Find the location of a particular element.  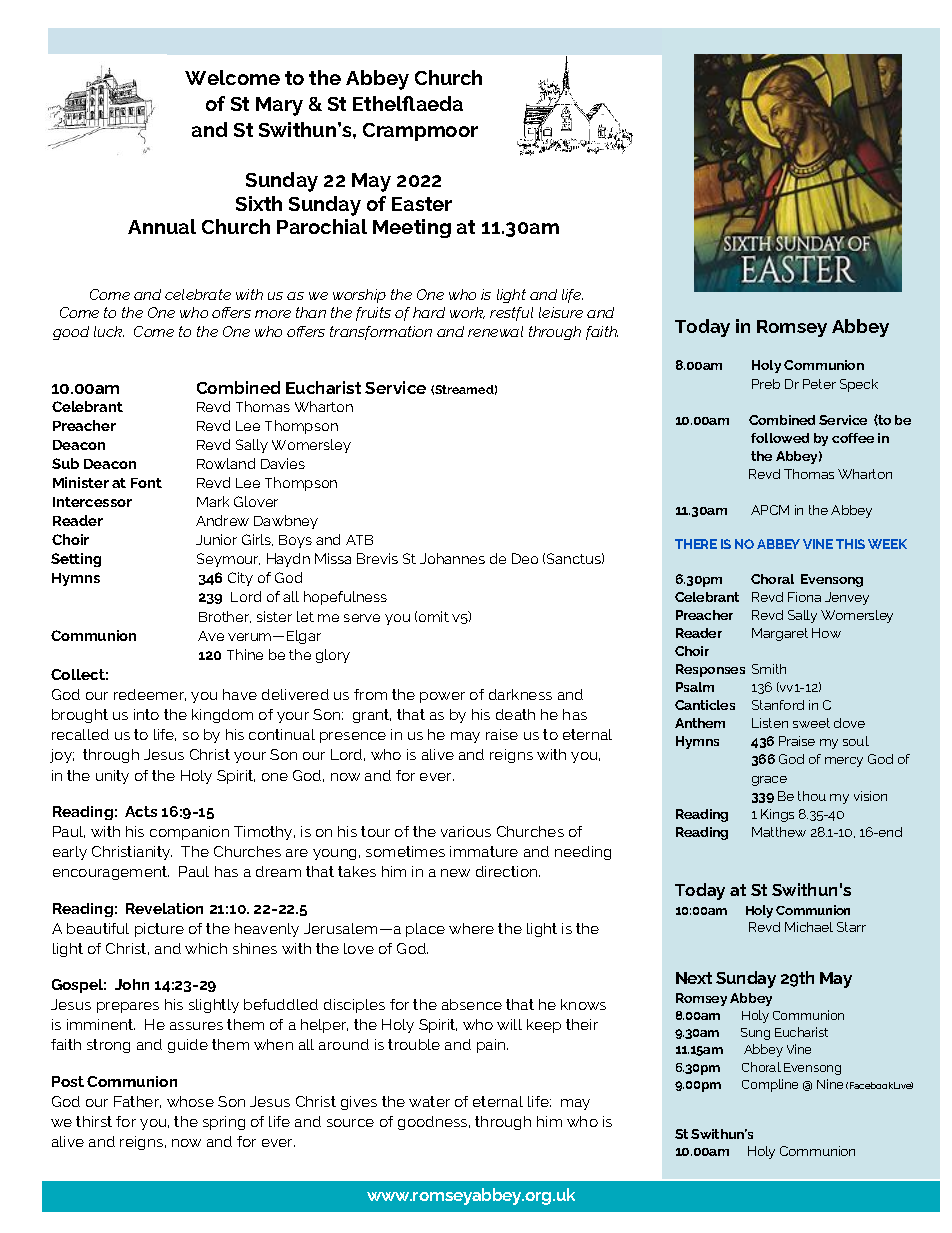

luck is located at coordinates (109, 331).
